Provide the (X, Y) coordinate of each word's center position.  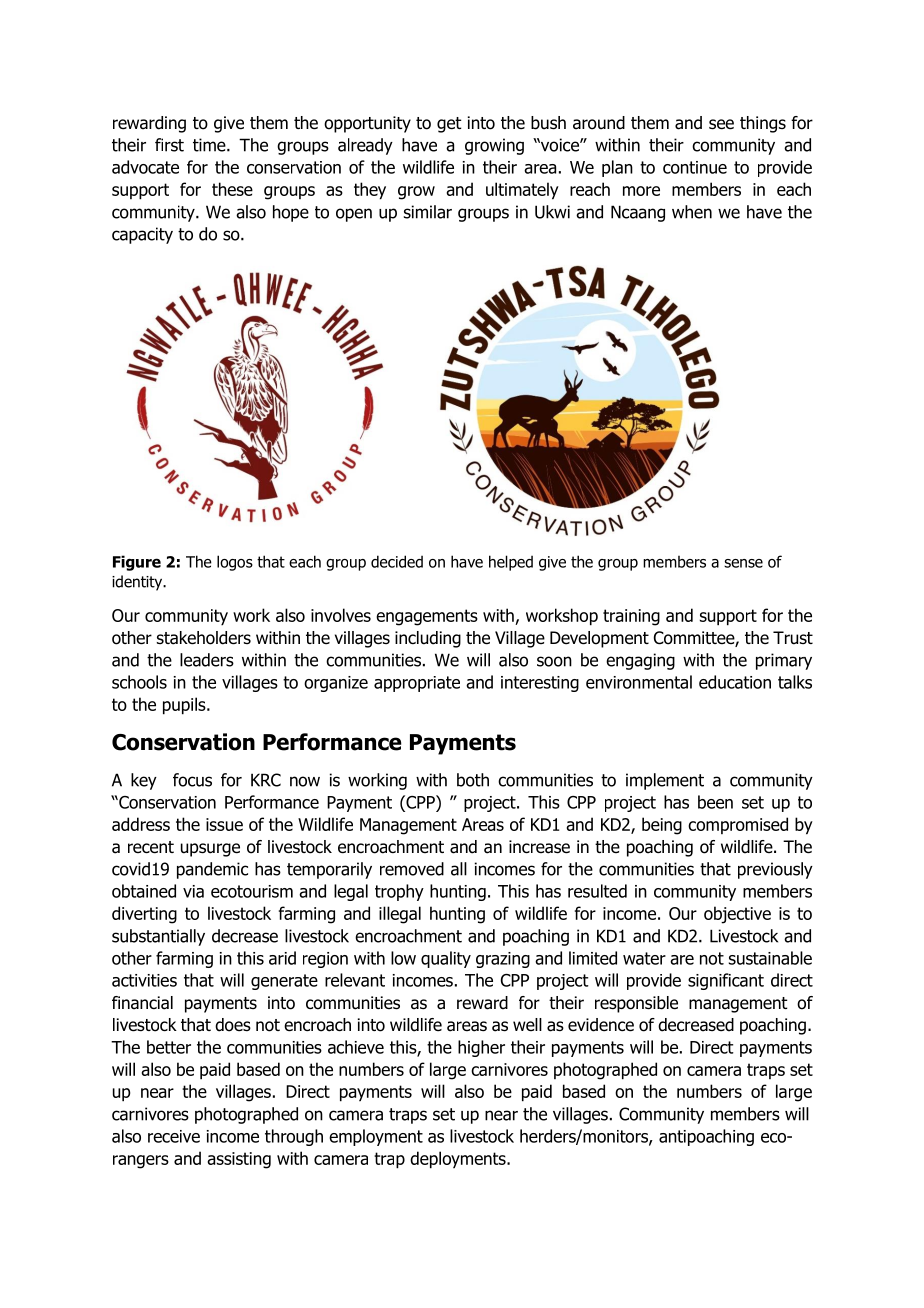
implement (665, 781)
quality (446, 959)
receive (174, 1136)
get (449, 125)
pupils (185, 706)
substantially (158, 937)
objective (737, 915)
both (473, 780)
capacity (142, 235)
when (692, 212)
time (210, 145)
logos (235, 563)
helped (511, 563)
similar (428, 212)
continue (695, 167)
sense (743, 563)
